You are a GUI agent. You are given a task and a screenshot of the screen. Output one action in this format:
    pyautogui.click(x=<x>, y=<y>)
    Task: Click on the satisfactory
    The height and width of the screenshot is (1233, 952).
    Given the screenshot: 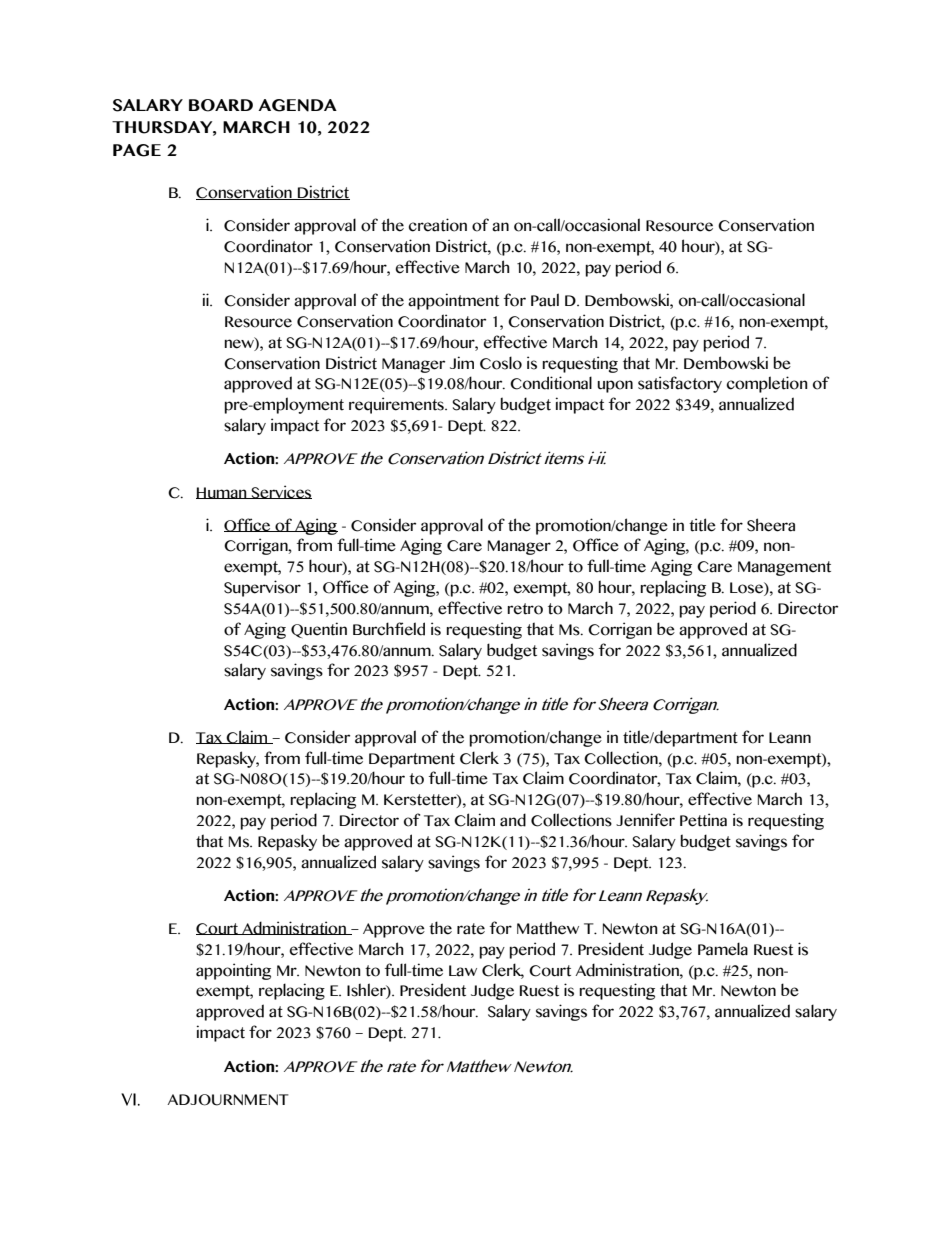 What is the action you would take?
    pyautogui.click(x=680, y=384)
